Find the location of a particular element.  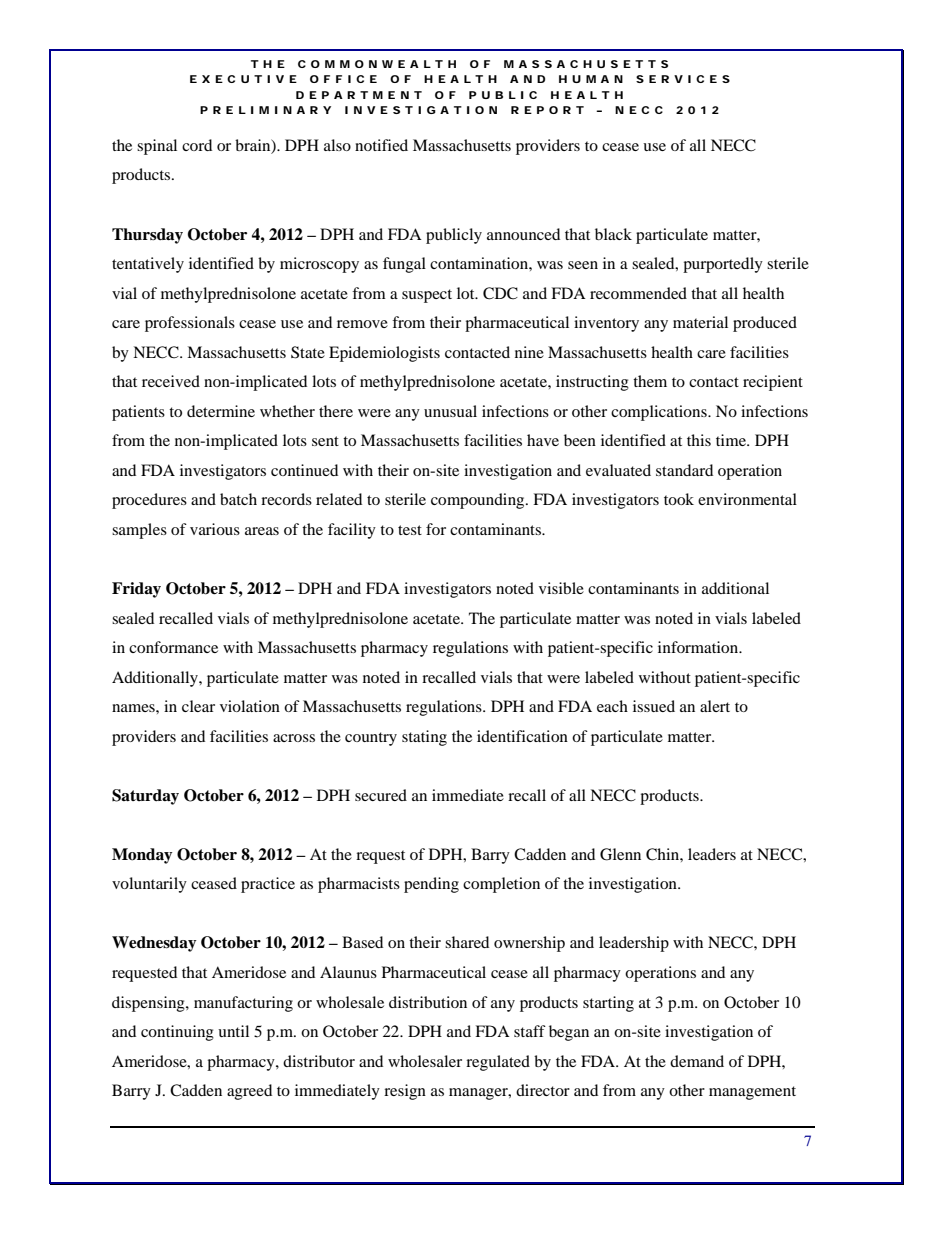

until is located at coordinates (233, 1031).
